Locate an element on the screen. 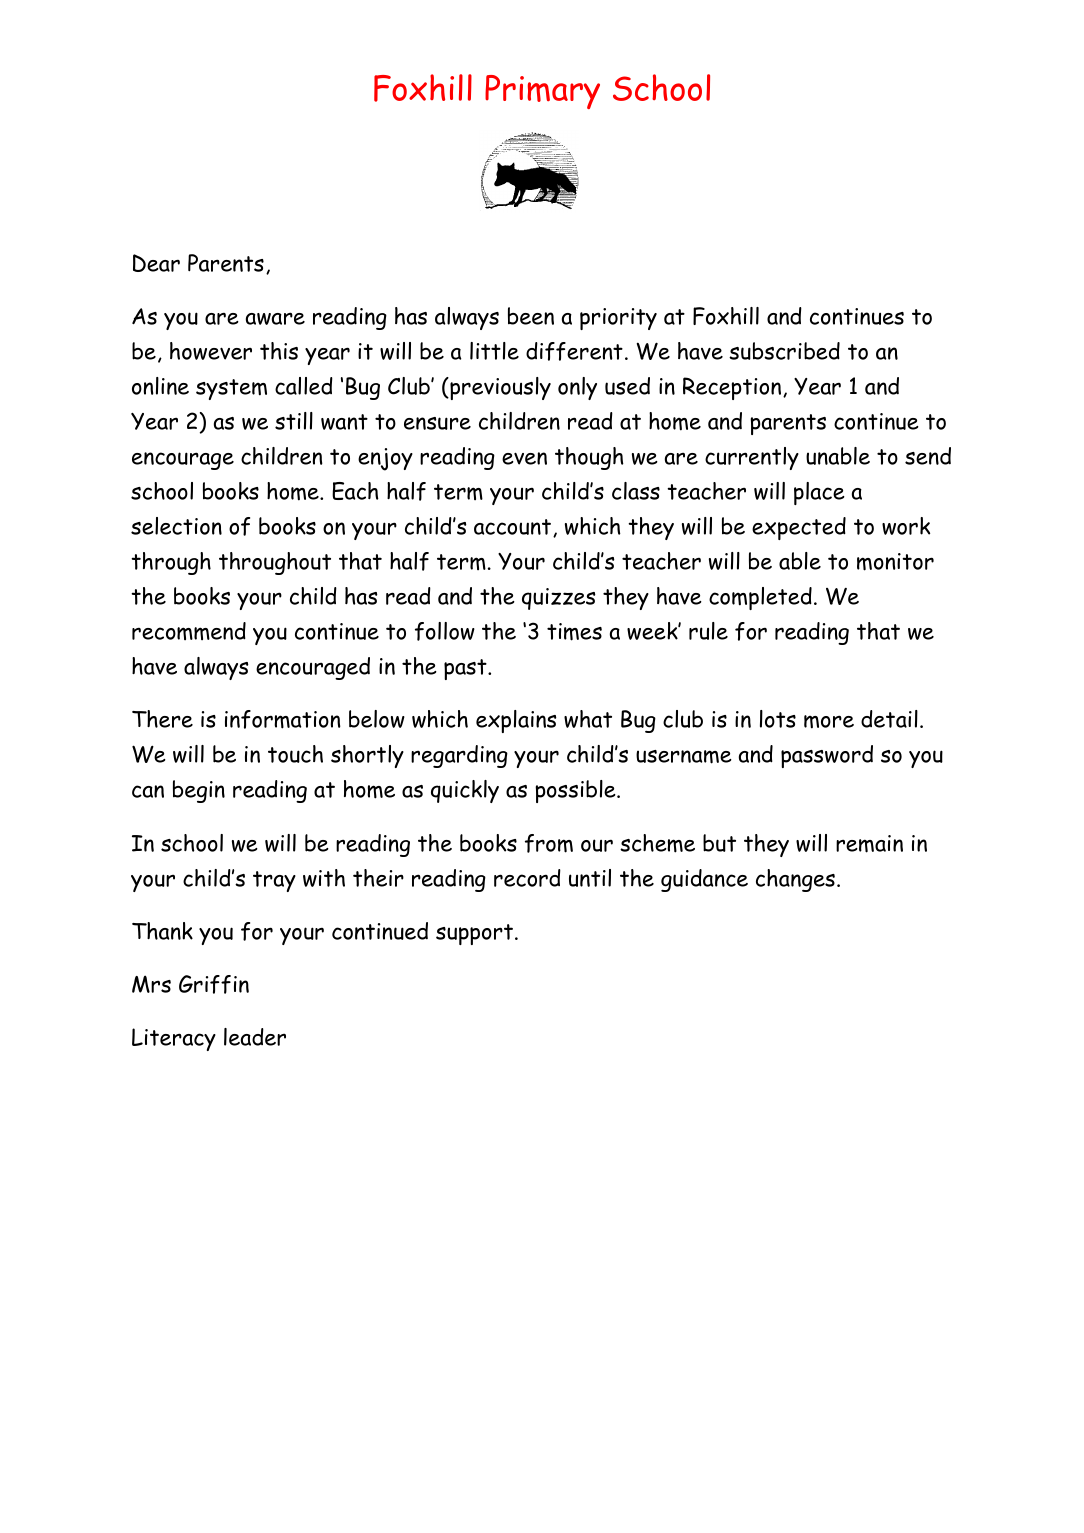  Dear is located at coordinates (156, 263).
